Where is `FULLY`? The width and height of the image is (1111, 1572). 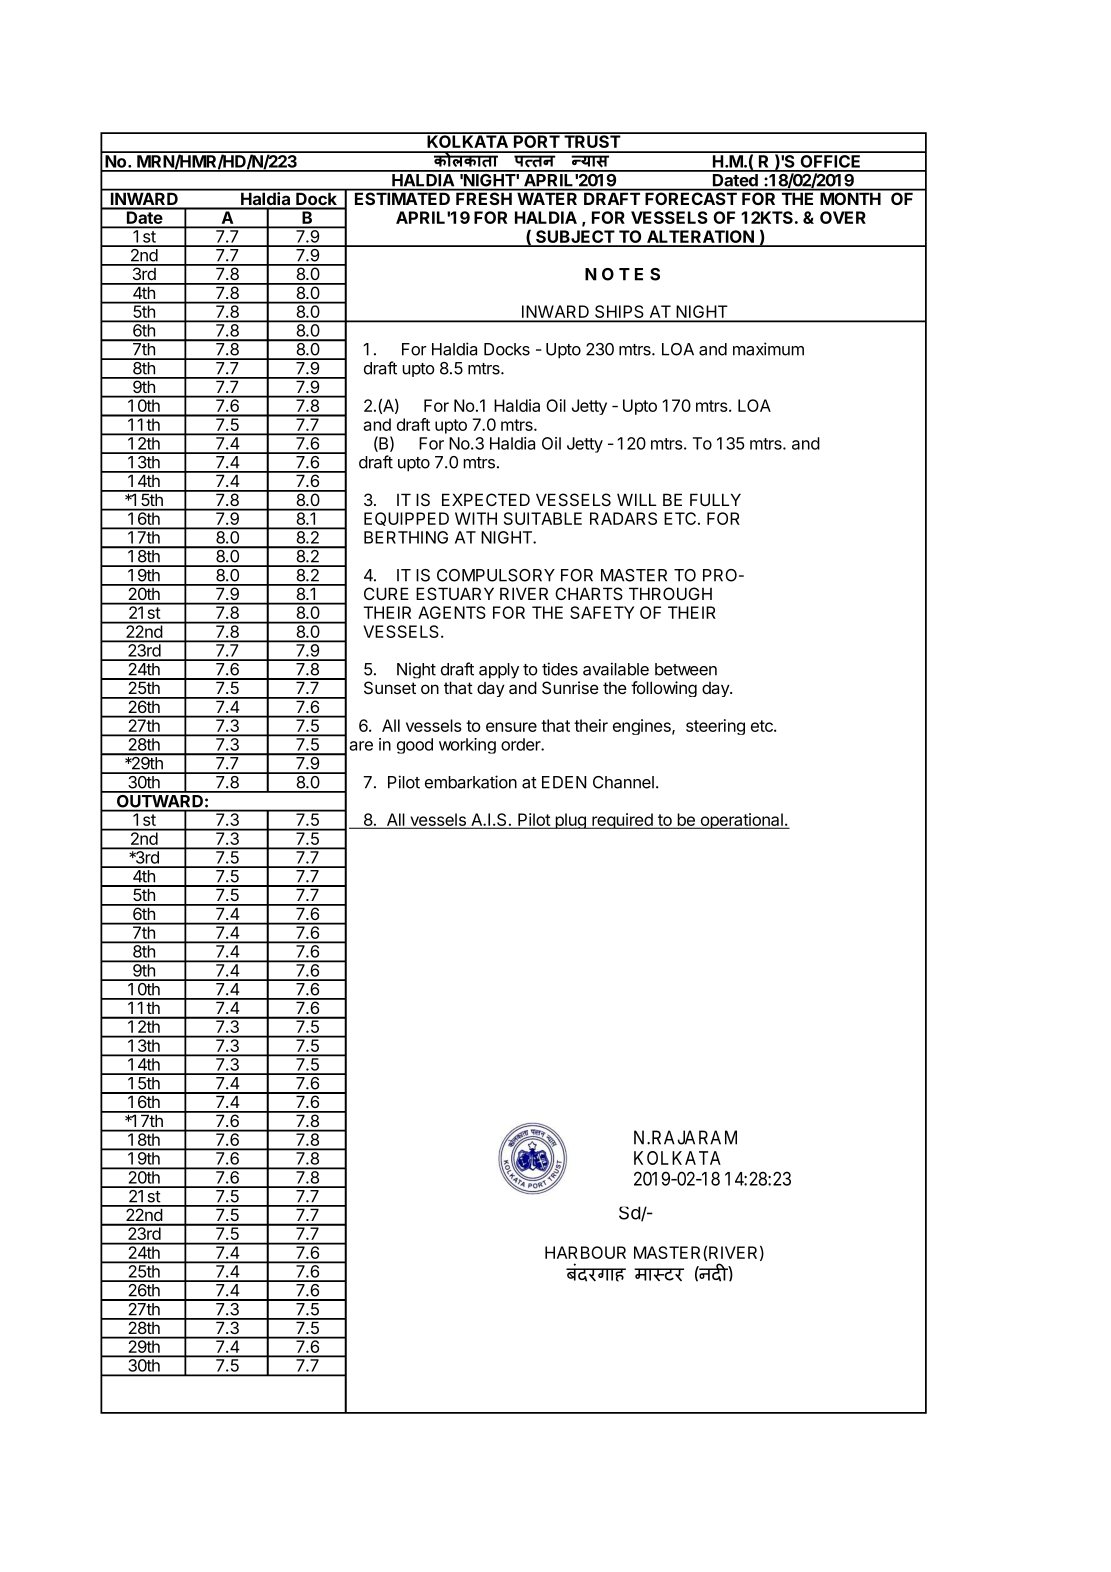
FULLY is located at coordinates (715, 499).
